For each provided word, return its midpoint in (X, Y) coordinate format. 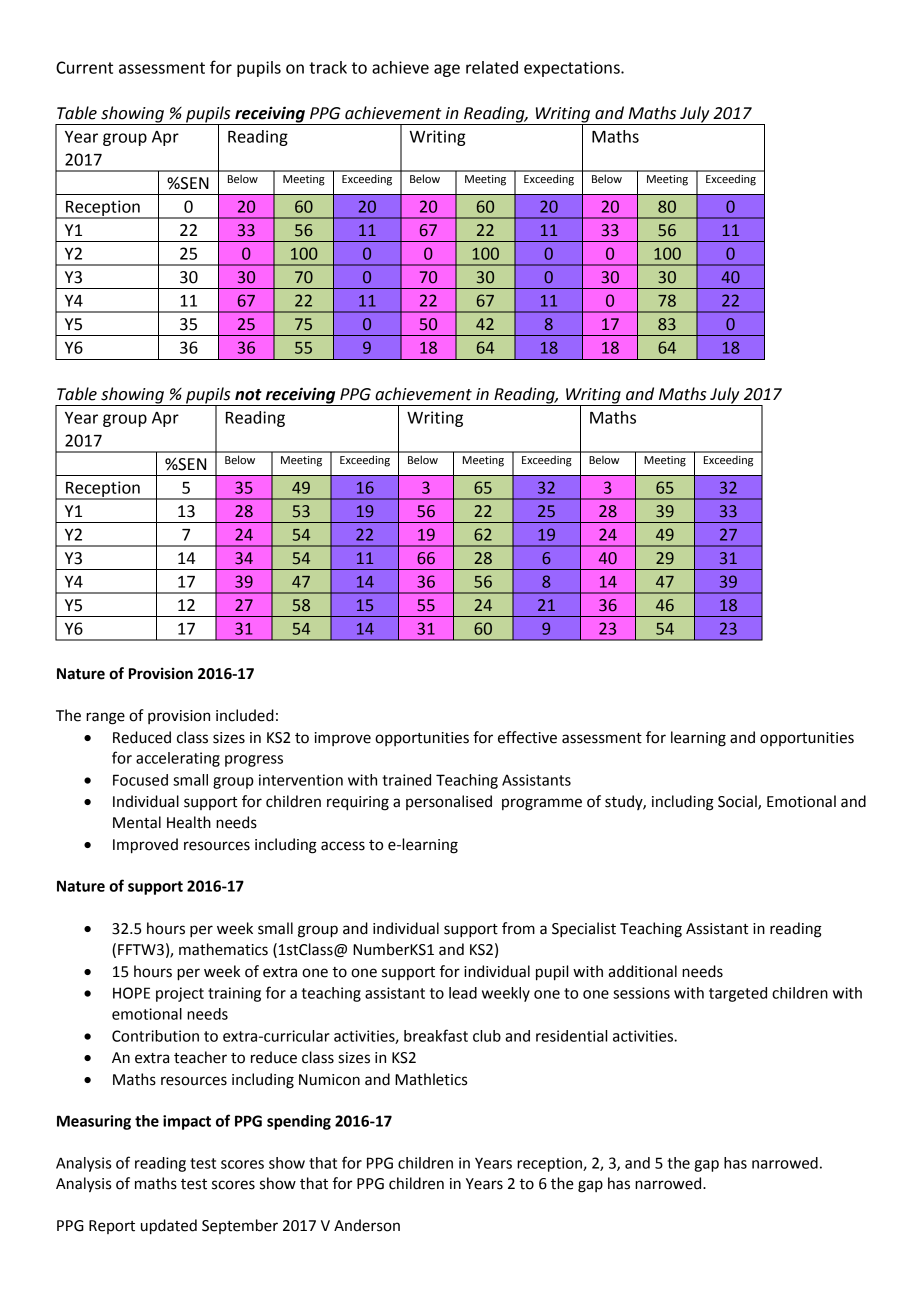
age (447, 70)
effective (527, 737)
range (105, 718)
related (492, 67)
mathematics (223, 949)
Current (84, 67)
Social (738, 802)
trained (406, 780)
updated (169, 1227)
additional (642, 971)
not (248, 395)
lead (463, 993)
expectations (573, 69)
